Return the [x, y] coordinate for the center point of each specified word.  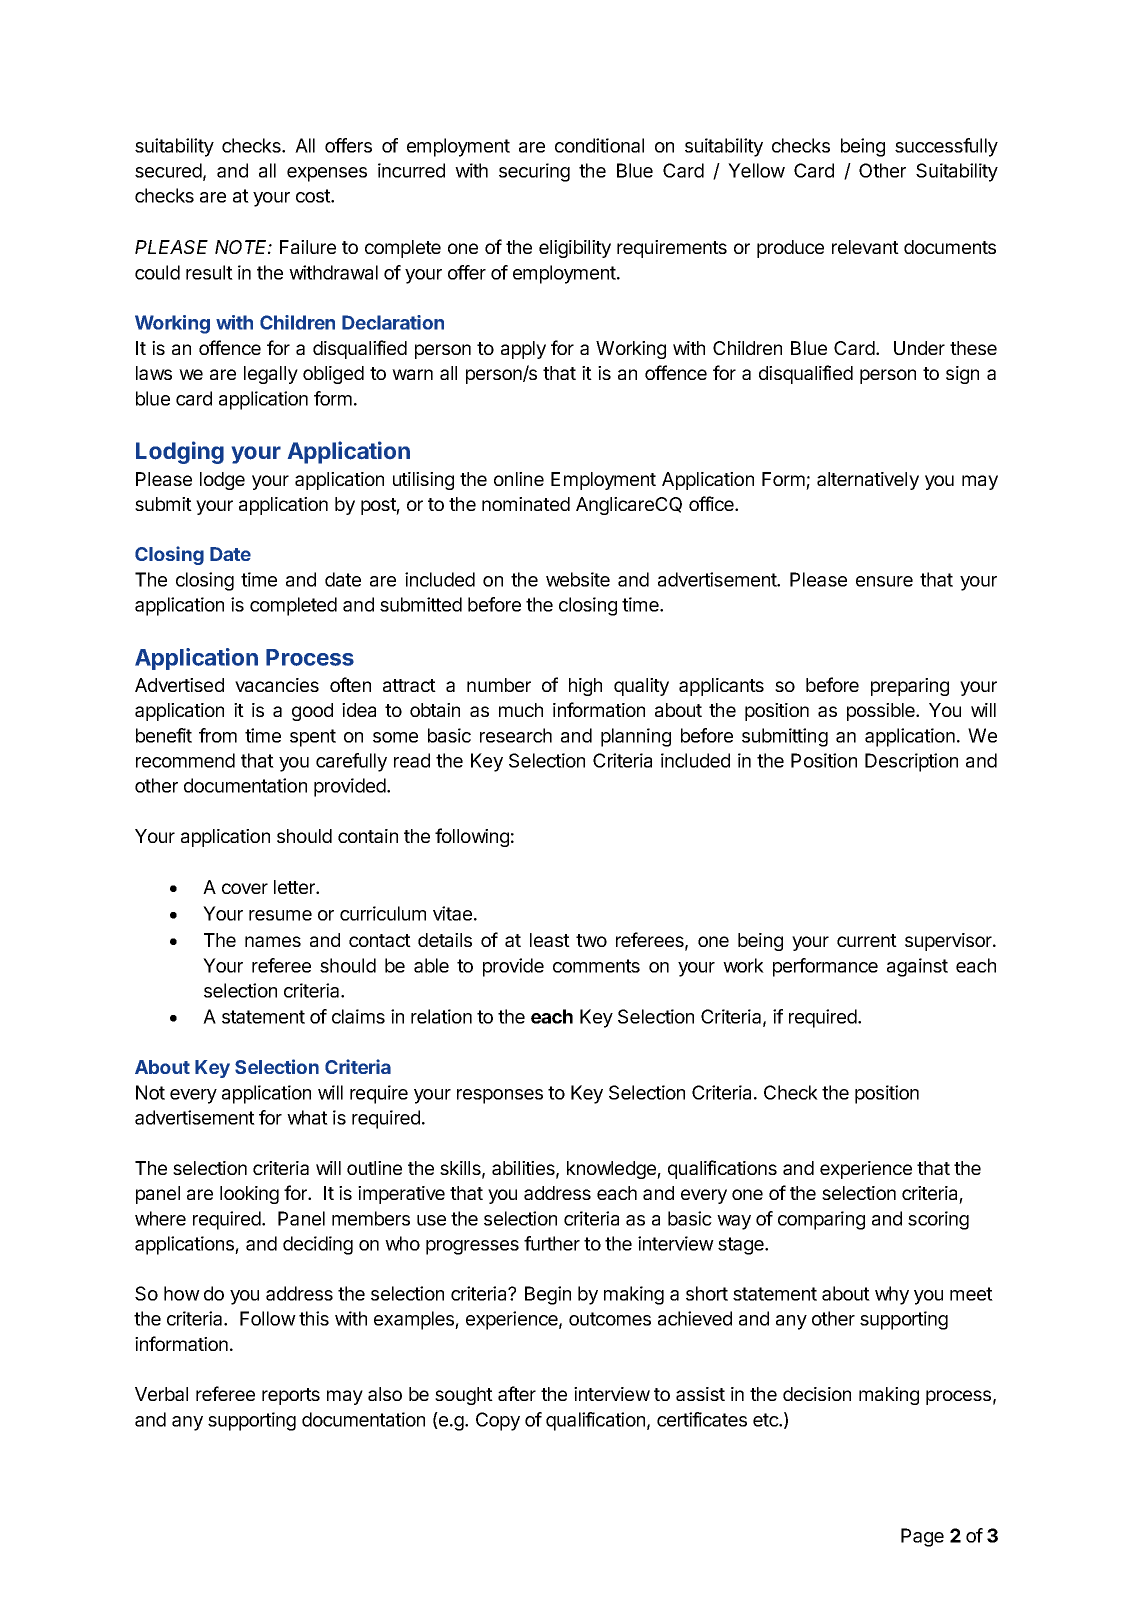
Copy [498, 1421]
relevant [865, 247]
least [550, 940]
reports [291, 1396]
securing [534, 172]
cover [245, 888]
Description [911, 762]
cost [314, 196]
